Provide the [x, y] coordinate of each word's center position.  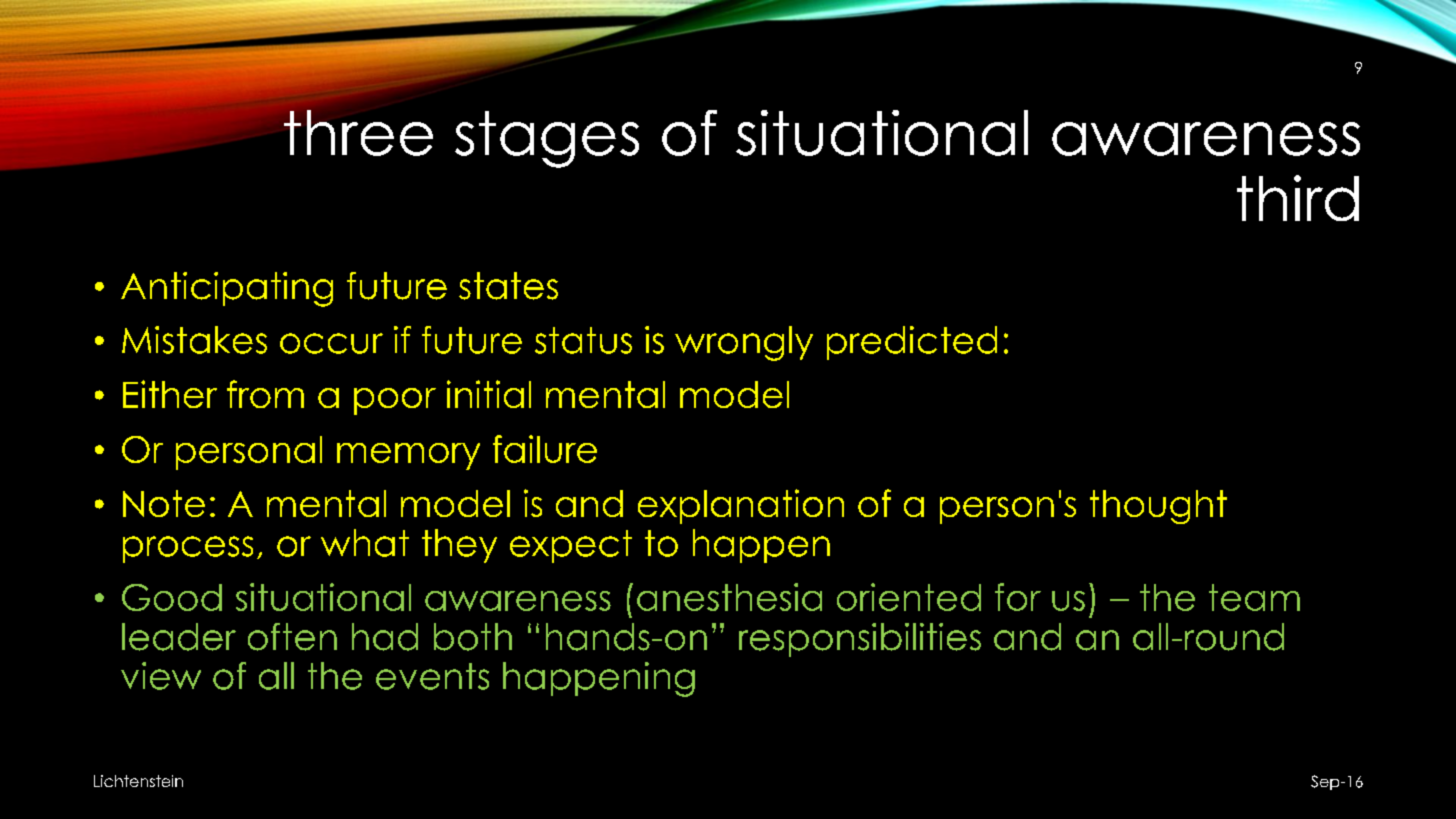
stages [547, 139]
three [358, 133]
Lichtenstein [138, 781]
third [1298, 198]
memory [408, 456]
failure [545, 449]
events [432, 676]
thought [1158, 507]
